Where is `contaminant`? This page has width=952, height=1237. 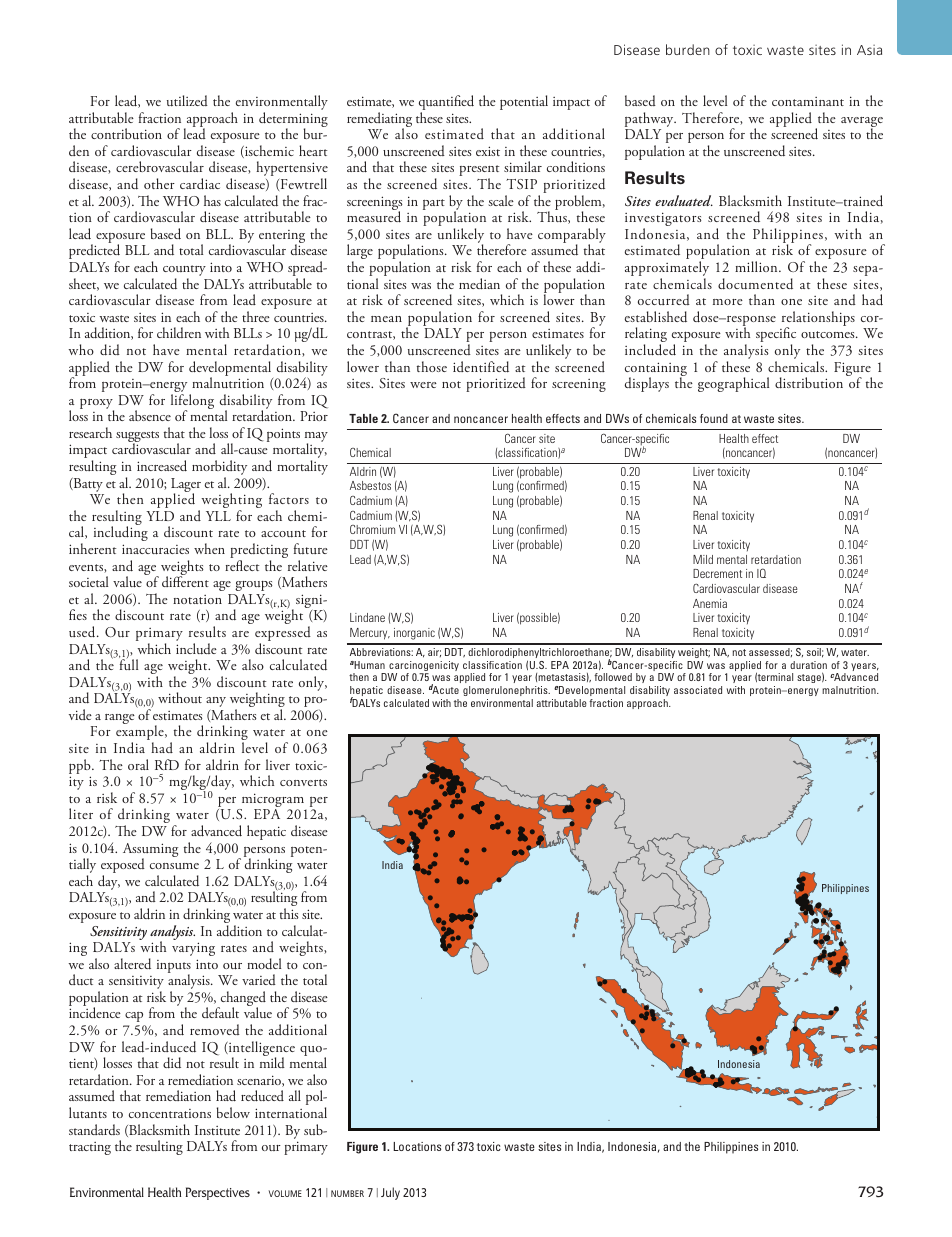
contaminant is located at coordinates (808, 101).
